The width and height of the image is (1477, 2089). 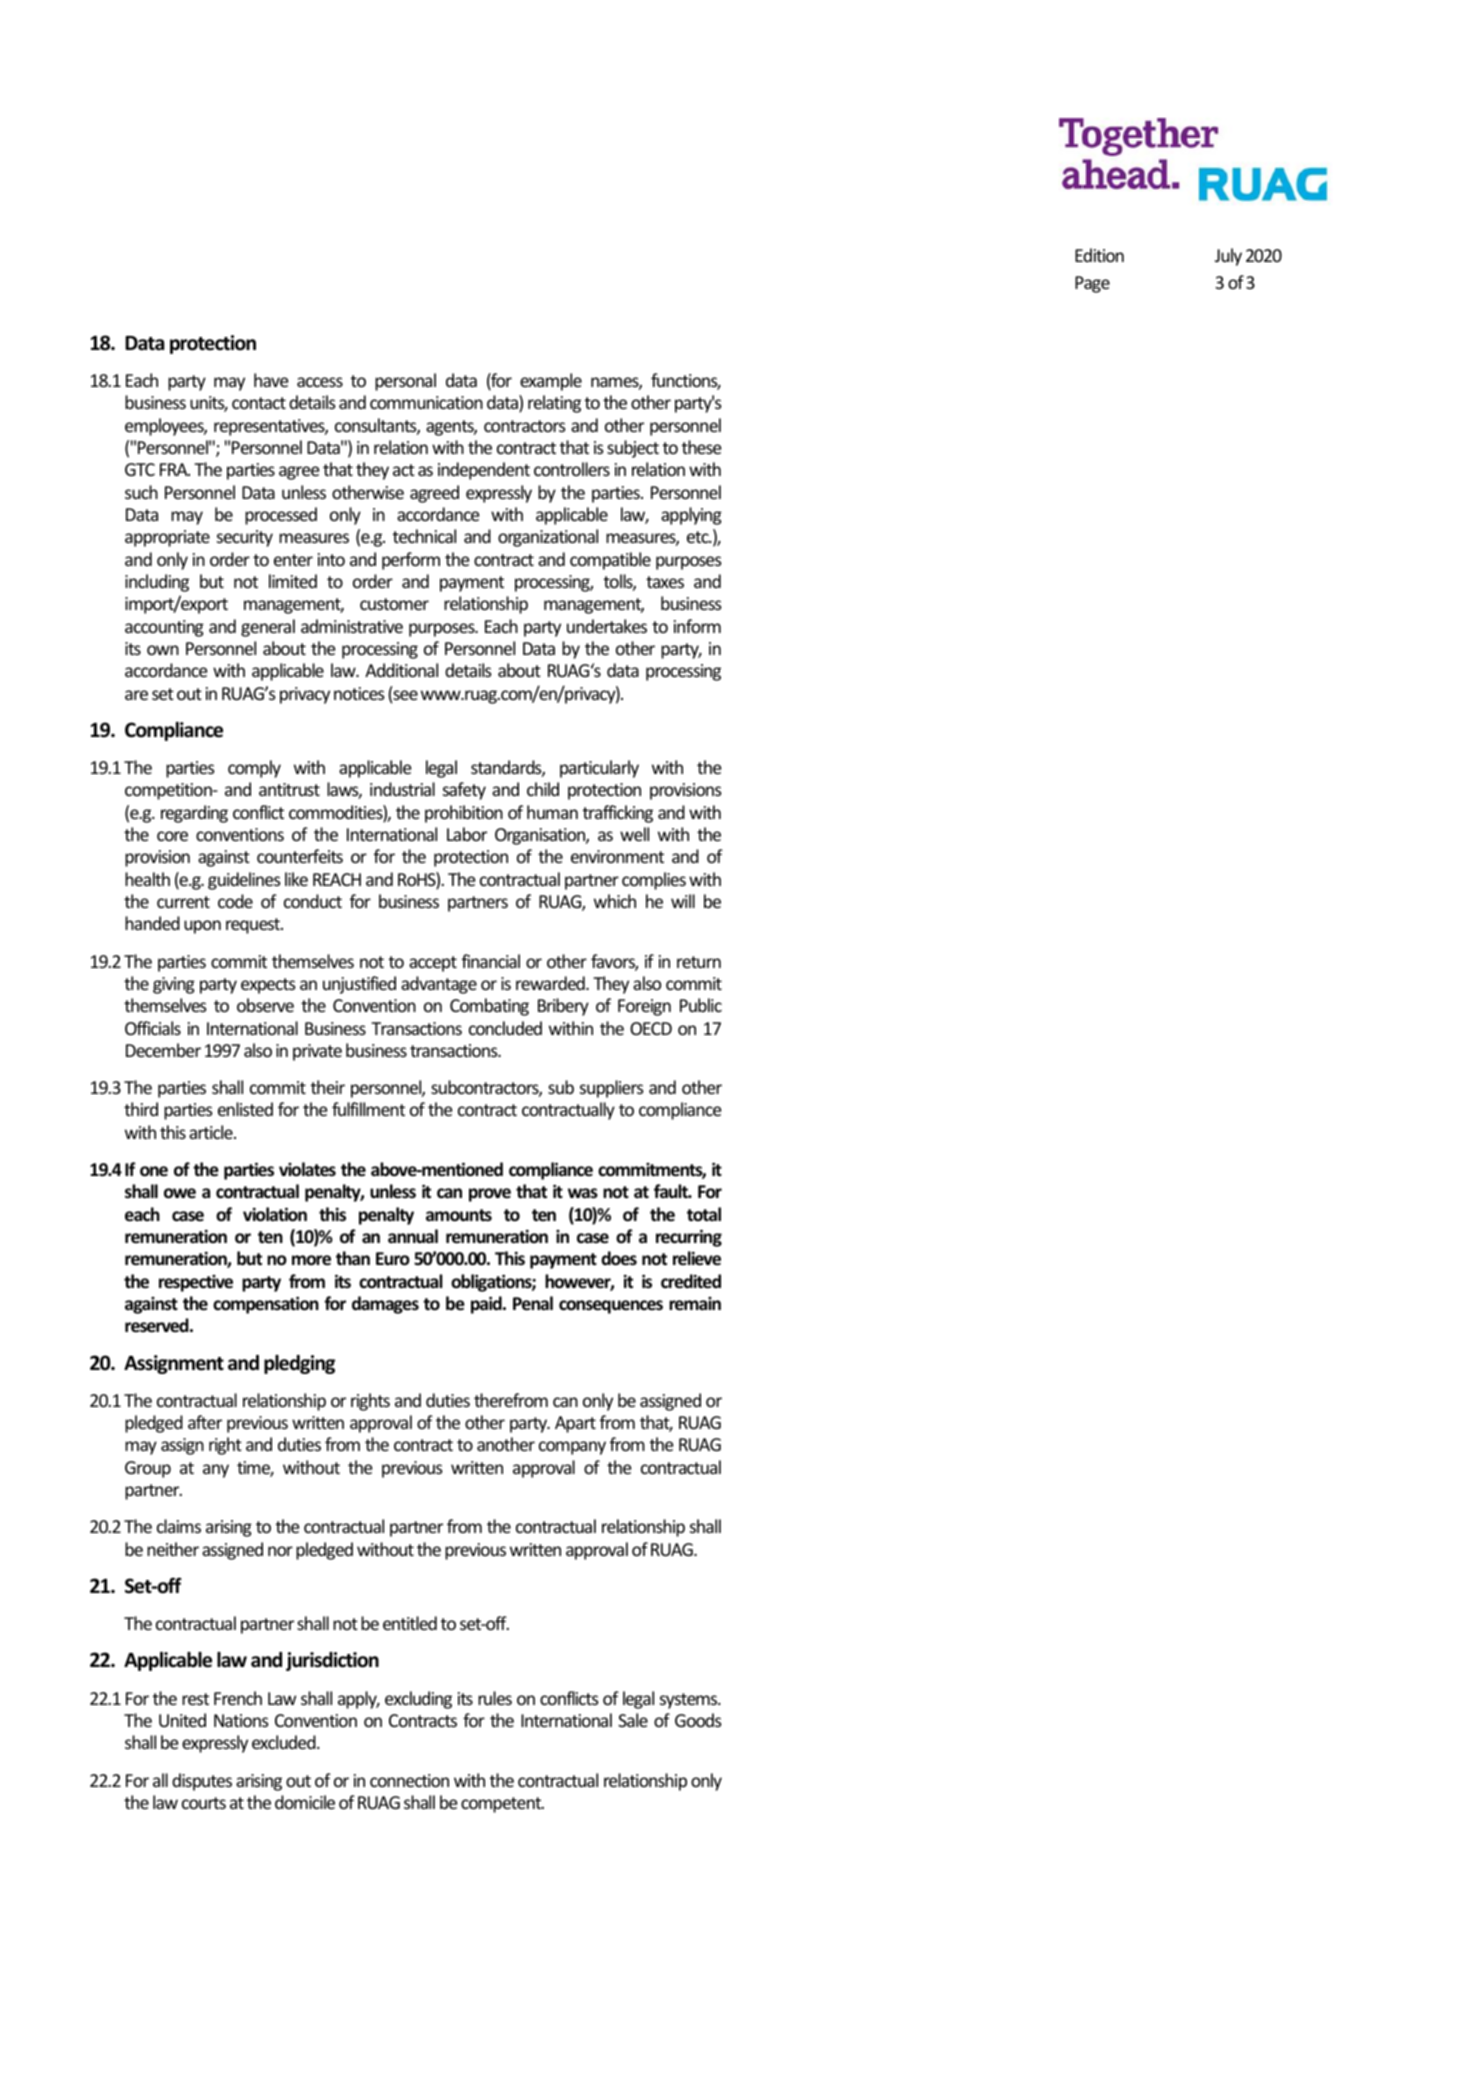 What do you see at coordinates (285, 1742) in the image?
I see `excluded` at bounding box center [285, 1742].
